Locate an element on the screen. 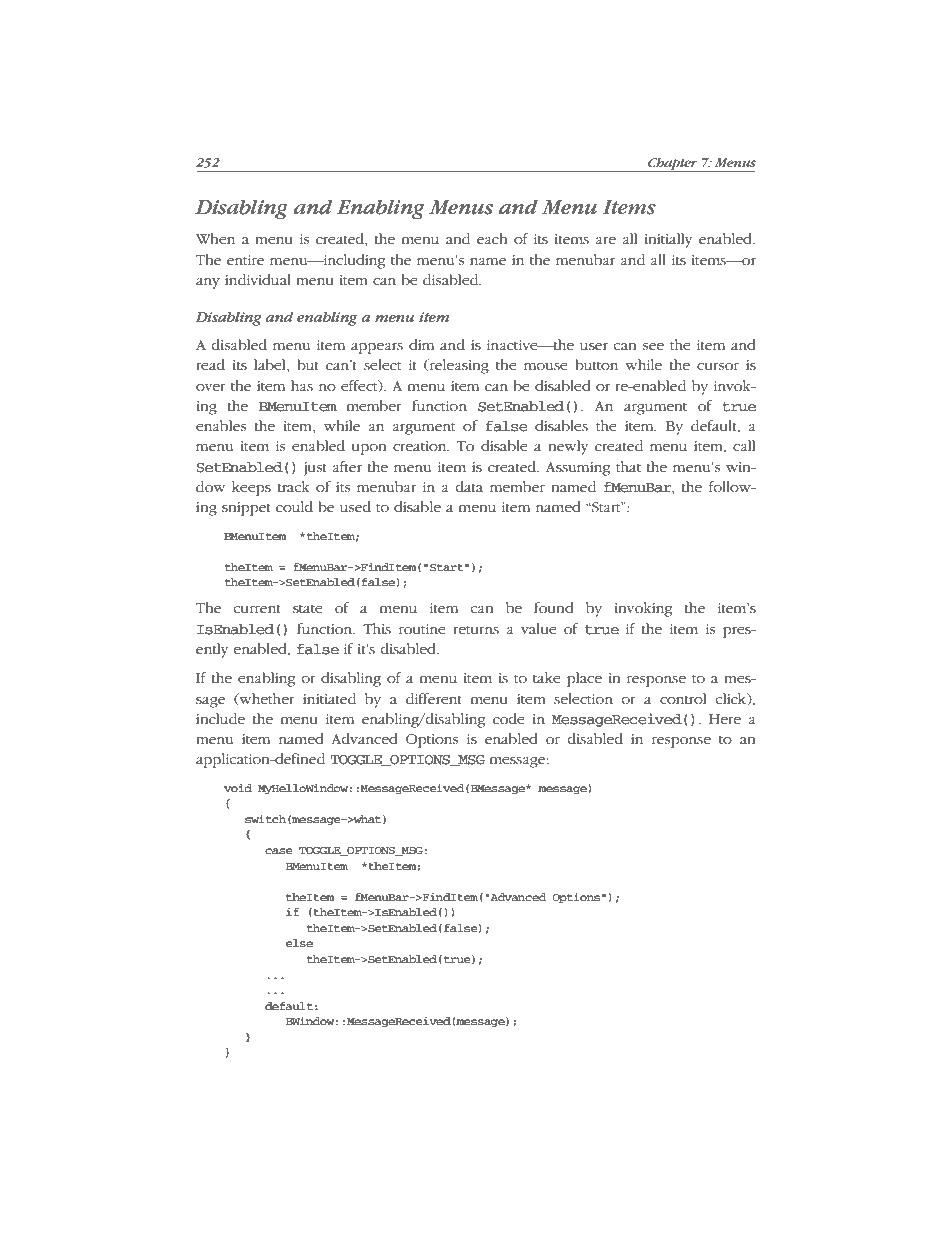  each is located at coordinates (492, 238).
